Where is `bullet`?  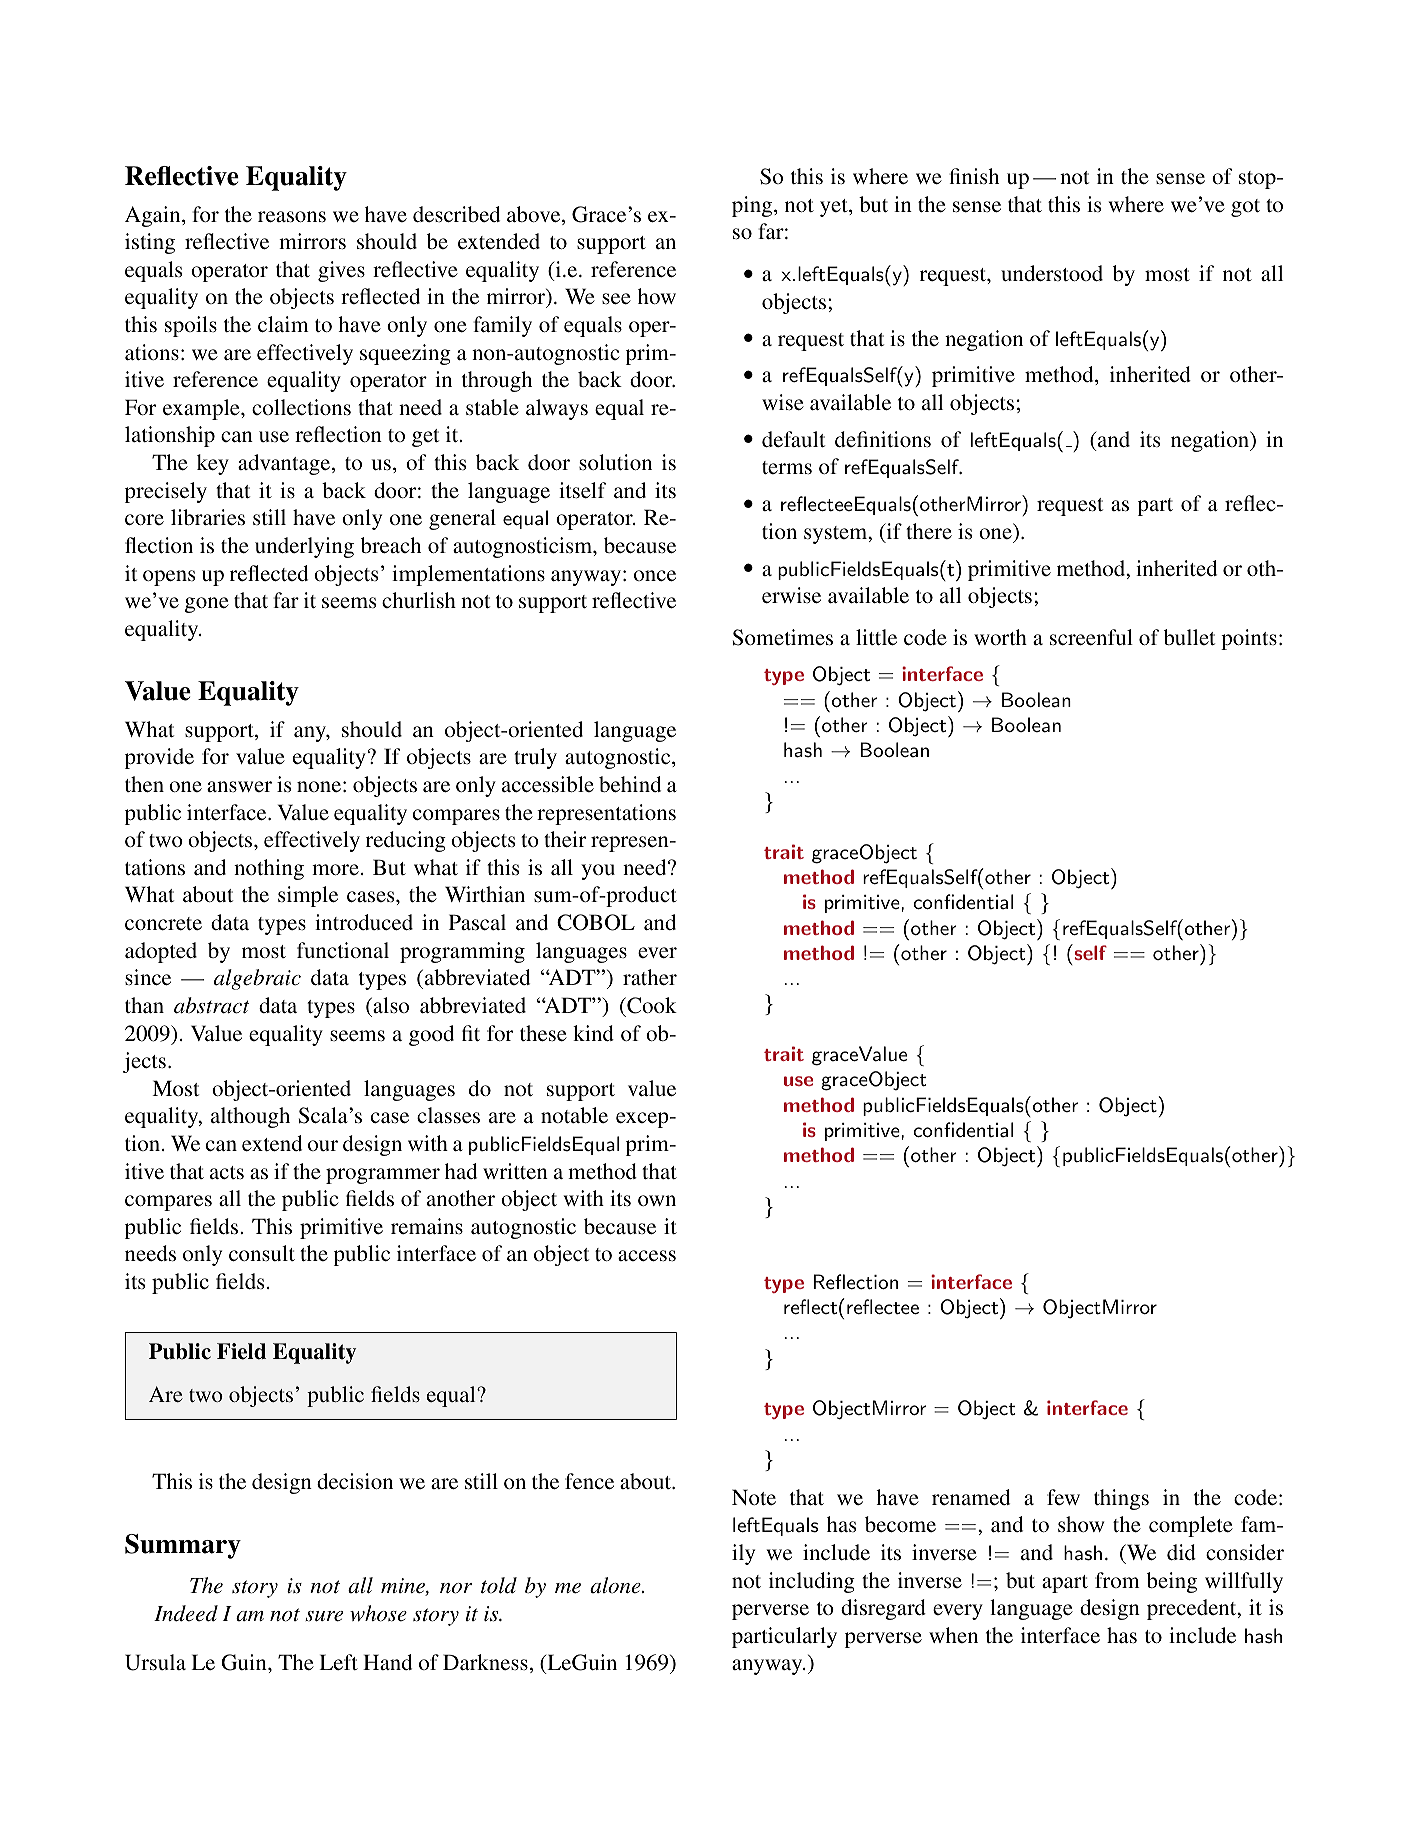
bullet is located at coordinates (1189, 637).
